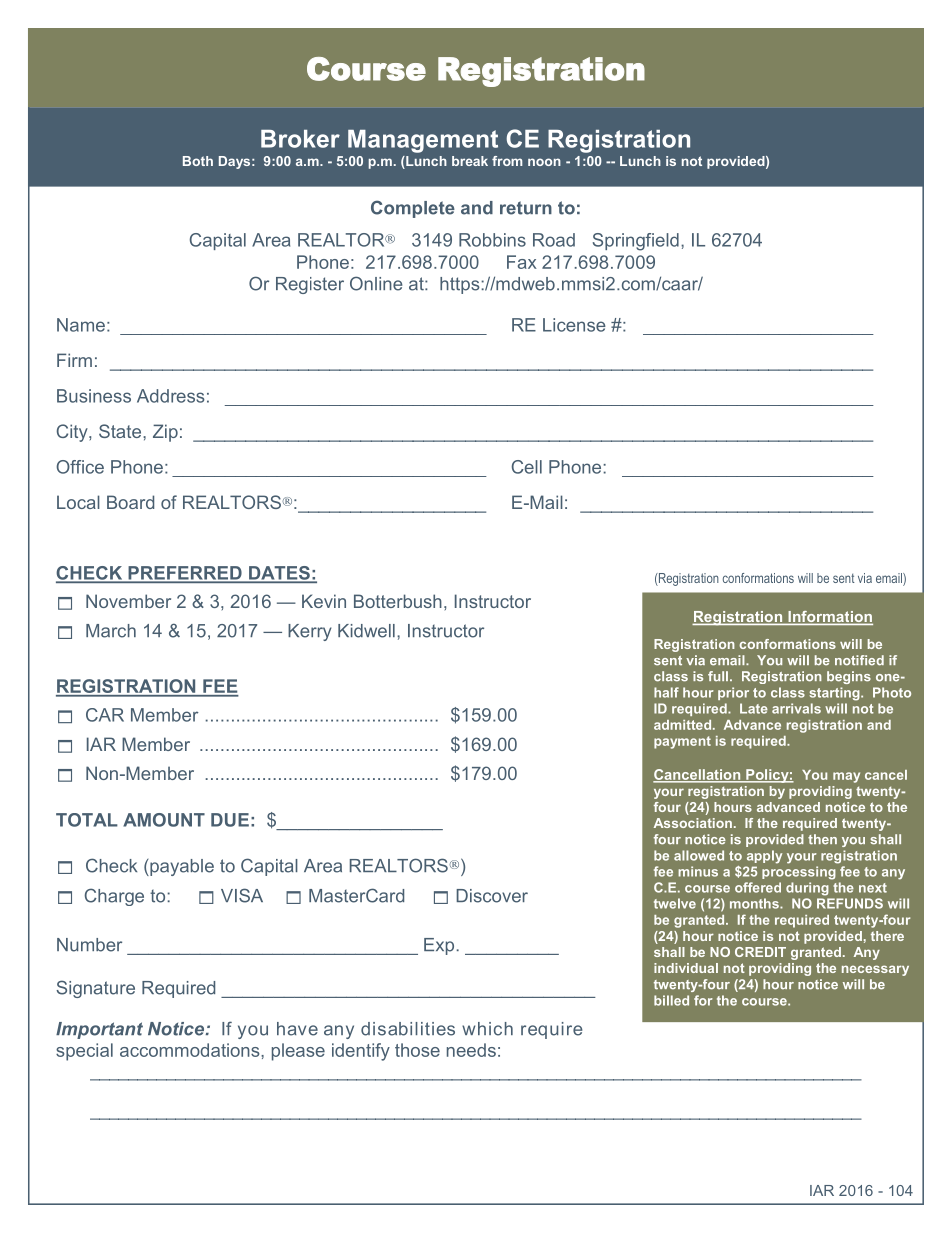 The width and height of the screenshot is (952, 1233). I want to click on Both, so click(198, 161).
